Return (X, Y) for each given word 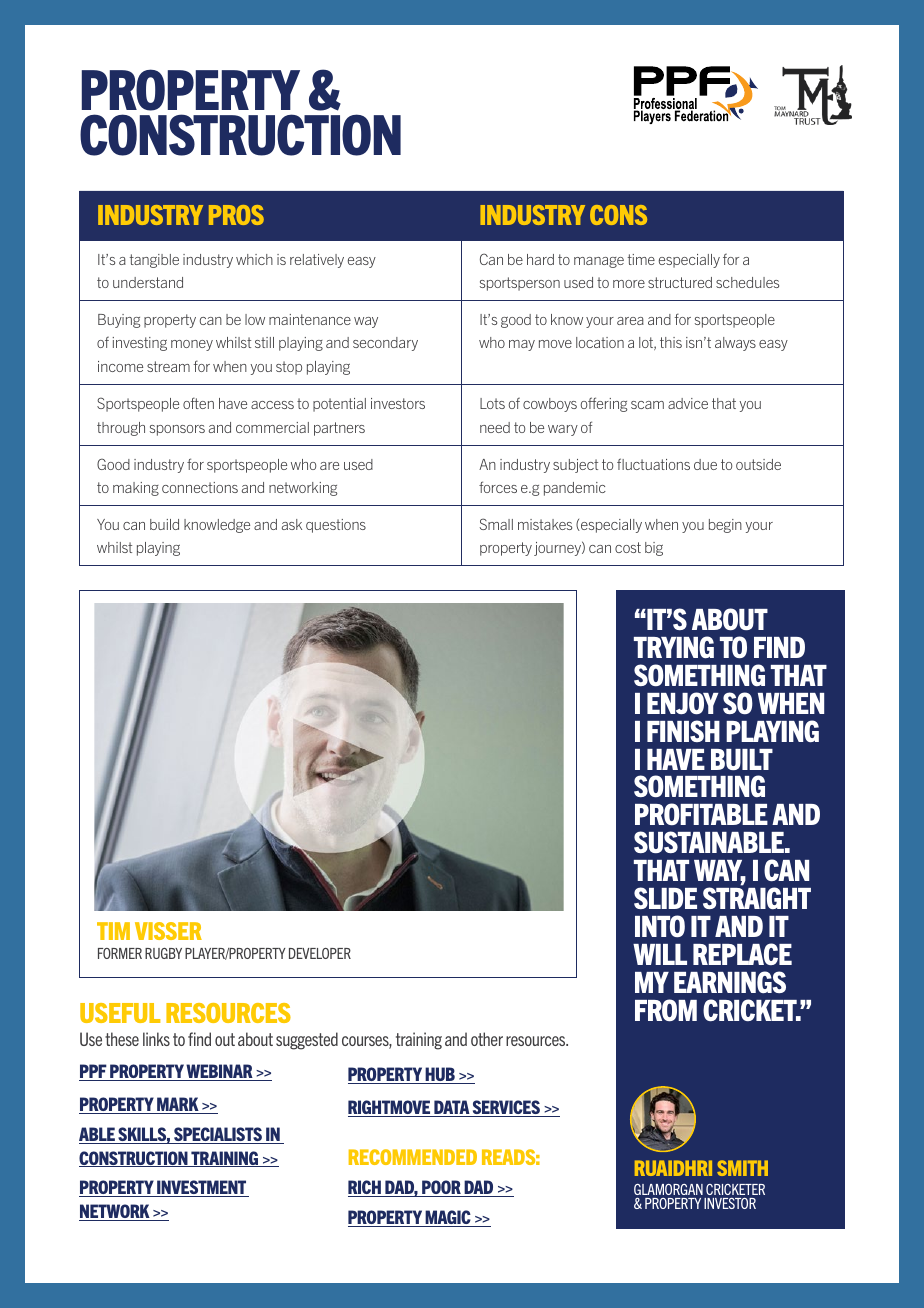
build (164, 524)
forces (498, 487)
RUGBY (163, 953)
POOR (441, 1188)
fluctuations (653, 464)
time (641, 259)
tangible (154, 261)
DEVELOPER (320, 953)
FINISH (683, 731)
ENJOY (682, 703)
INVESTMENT (202, 1188)
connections (200, 487)
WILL (660, 954)
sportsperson (520, 284)
